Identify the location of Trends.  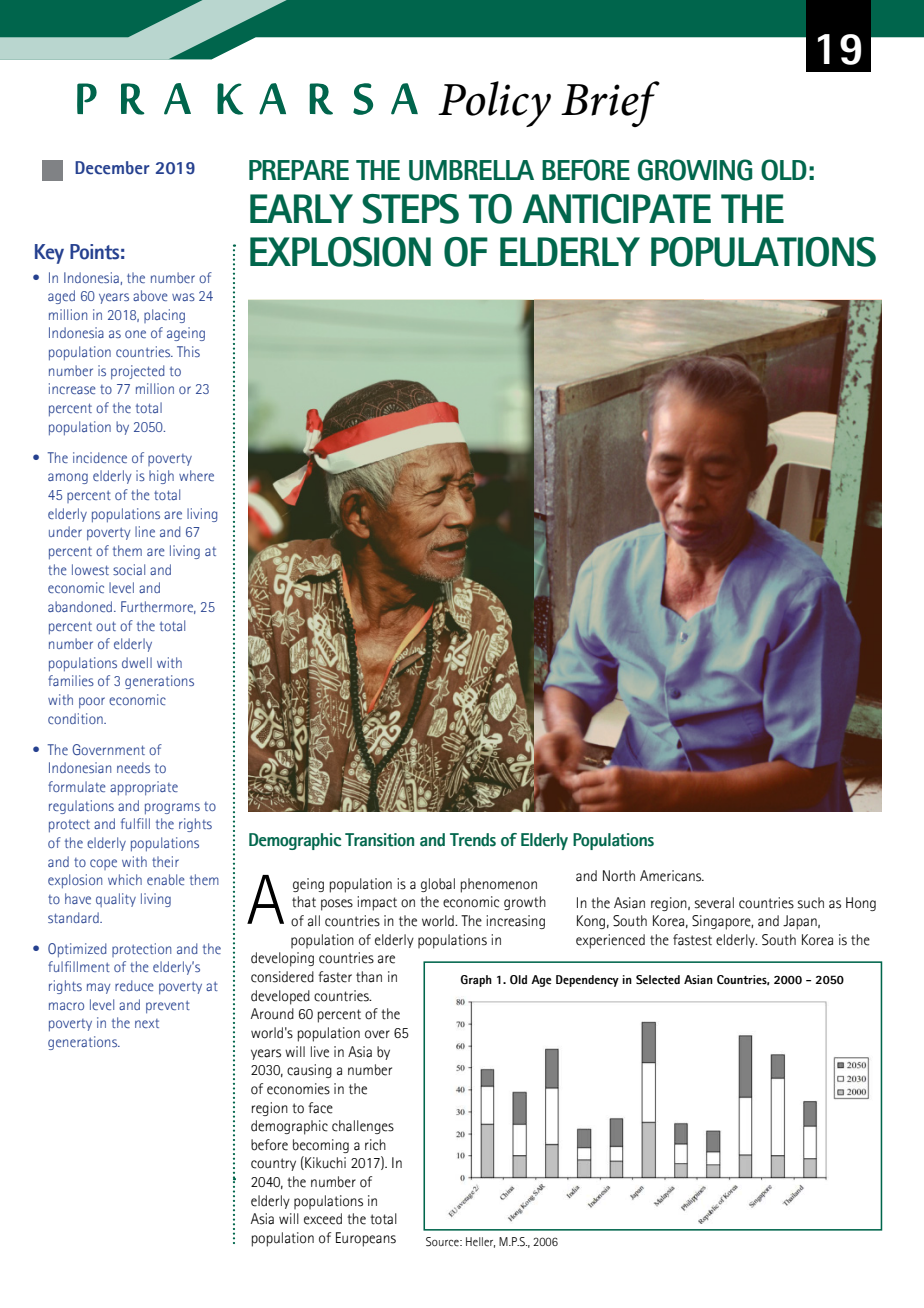
(473, 840).
